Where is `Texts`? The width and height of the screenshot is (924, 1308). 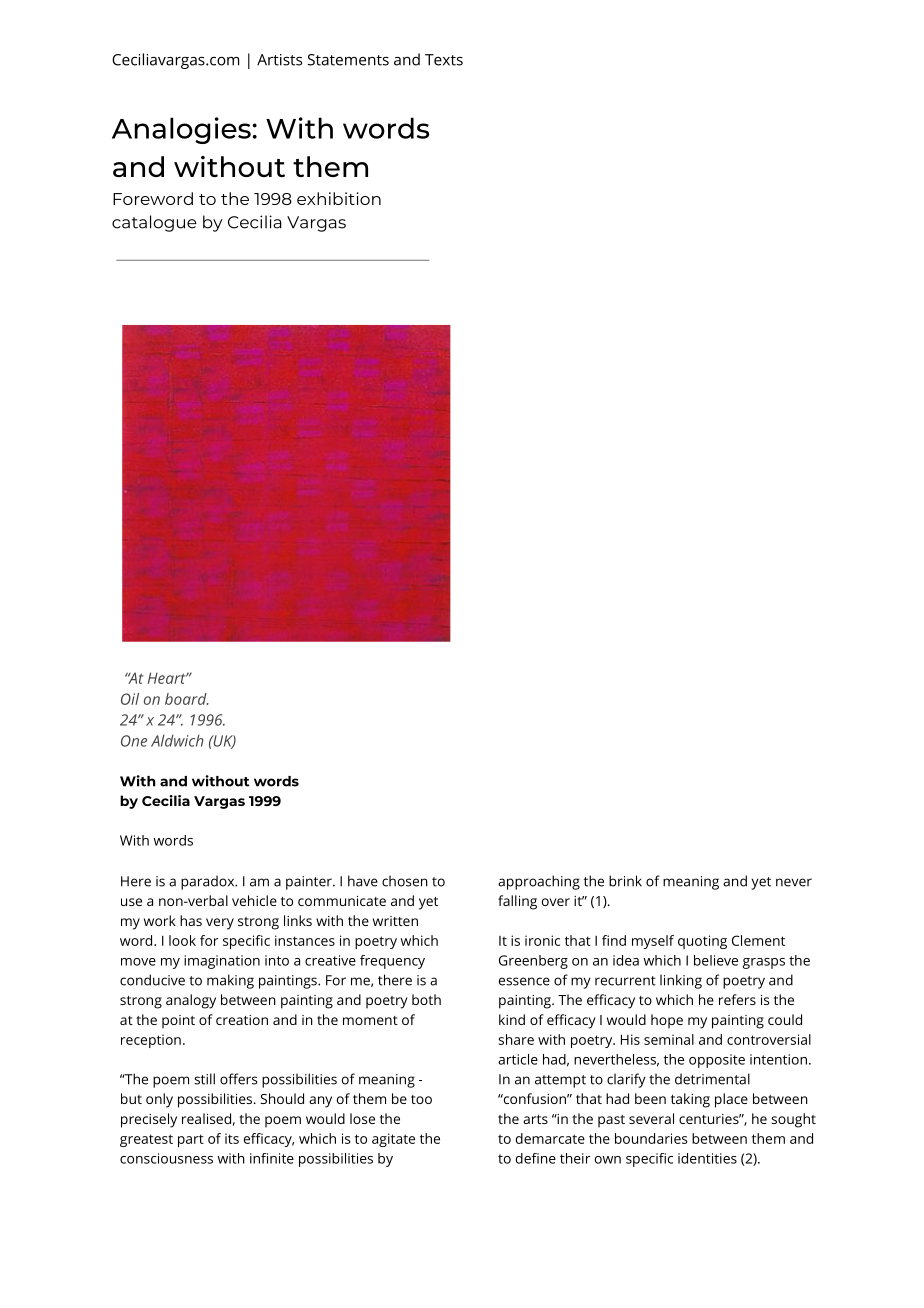 Texts is located at coordinates (444, 60).
